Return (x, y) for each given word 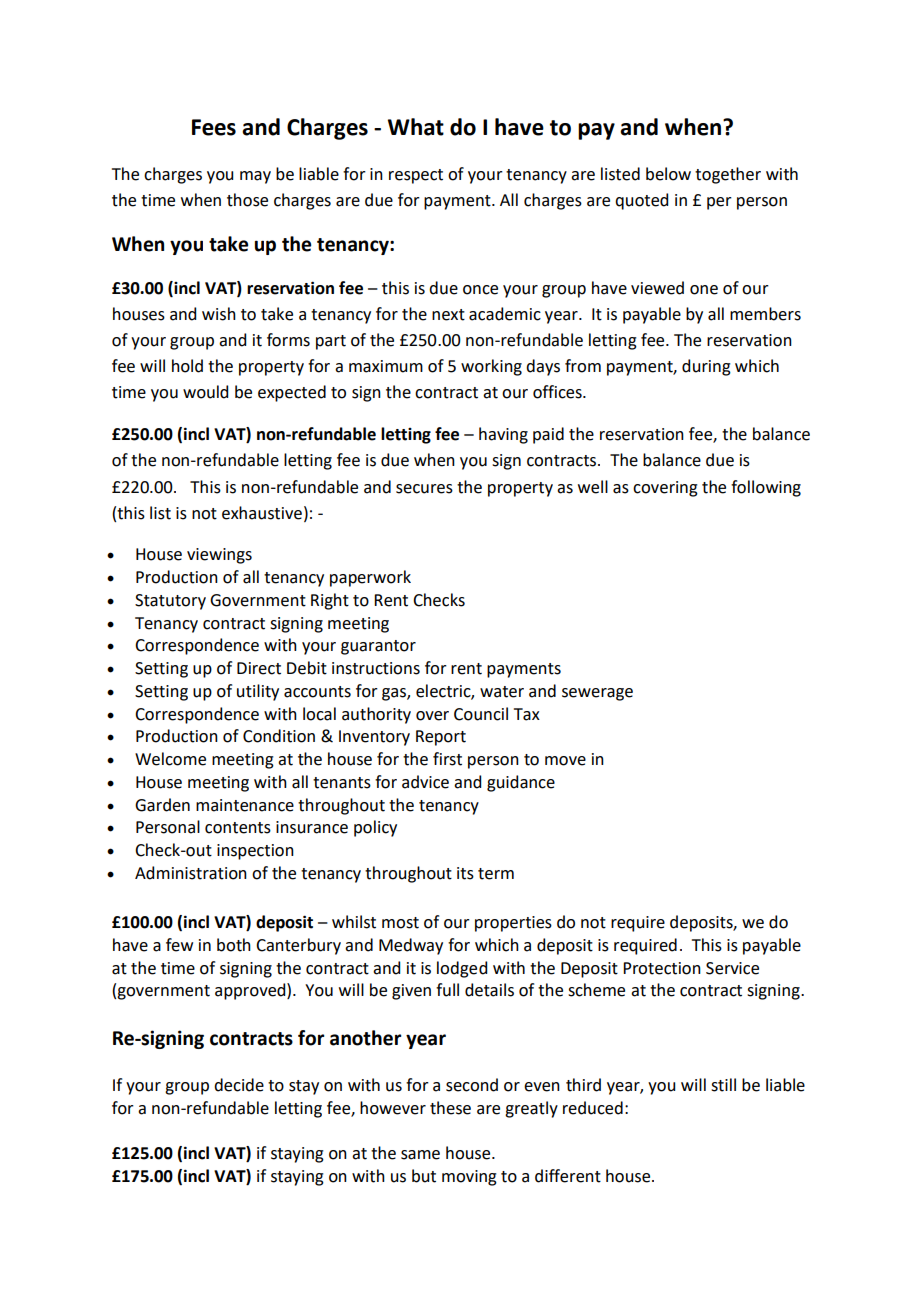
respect (416, 176)
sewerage (597, 694)
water (502, 692)
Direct (259, 668)
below (668, 174)
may (255, 177)
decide (239, 1085)
